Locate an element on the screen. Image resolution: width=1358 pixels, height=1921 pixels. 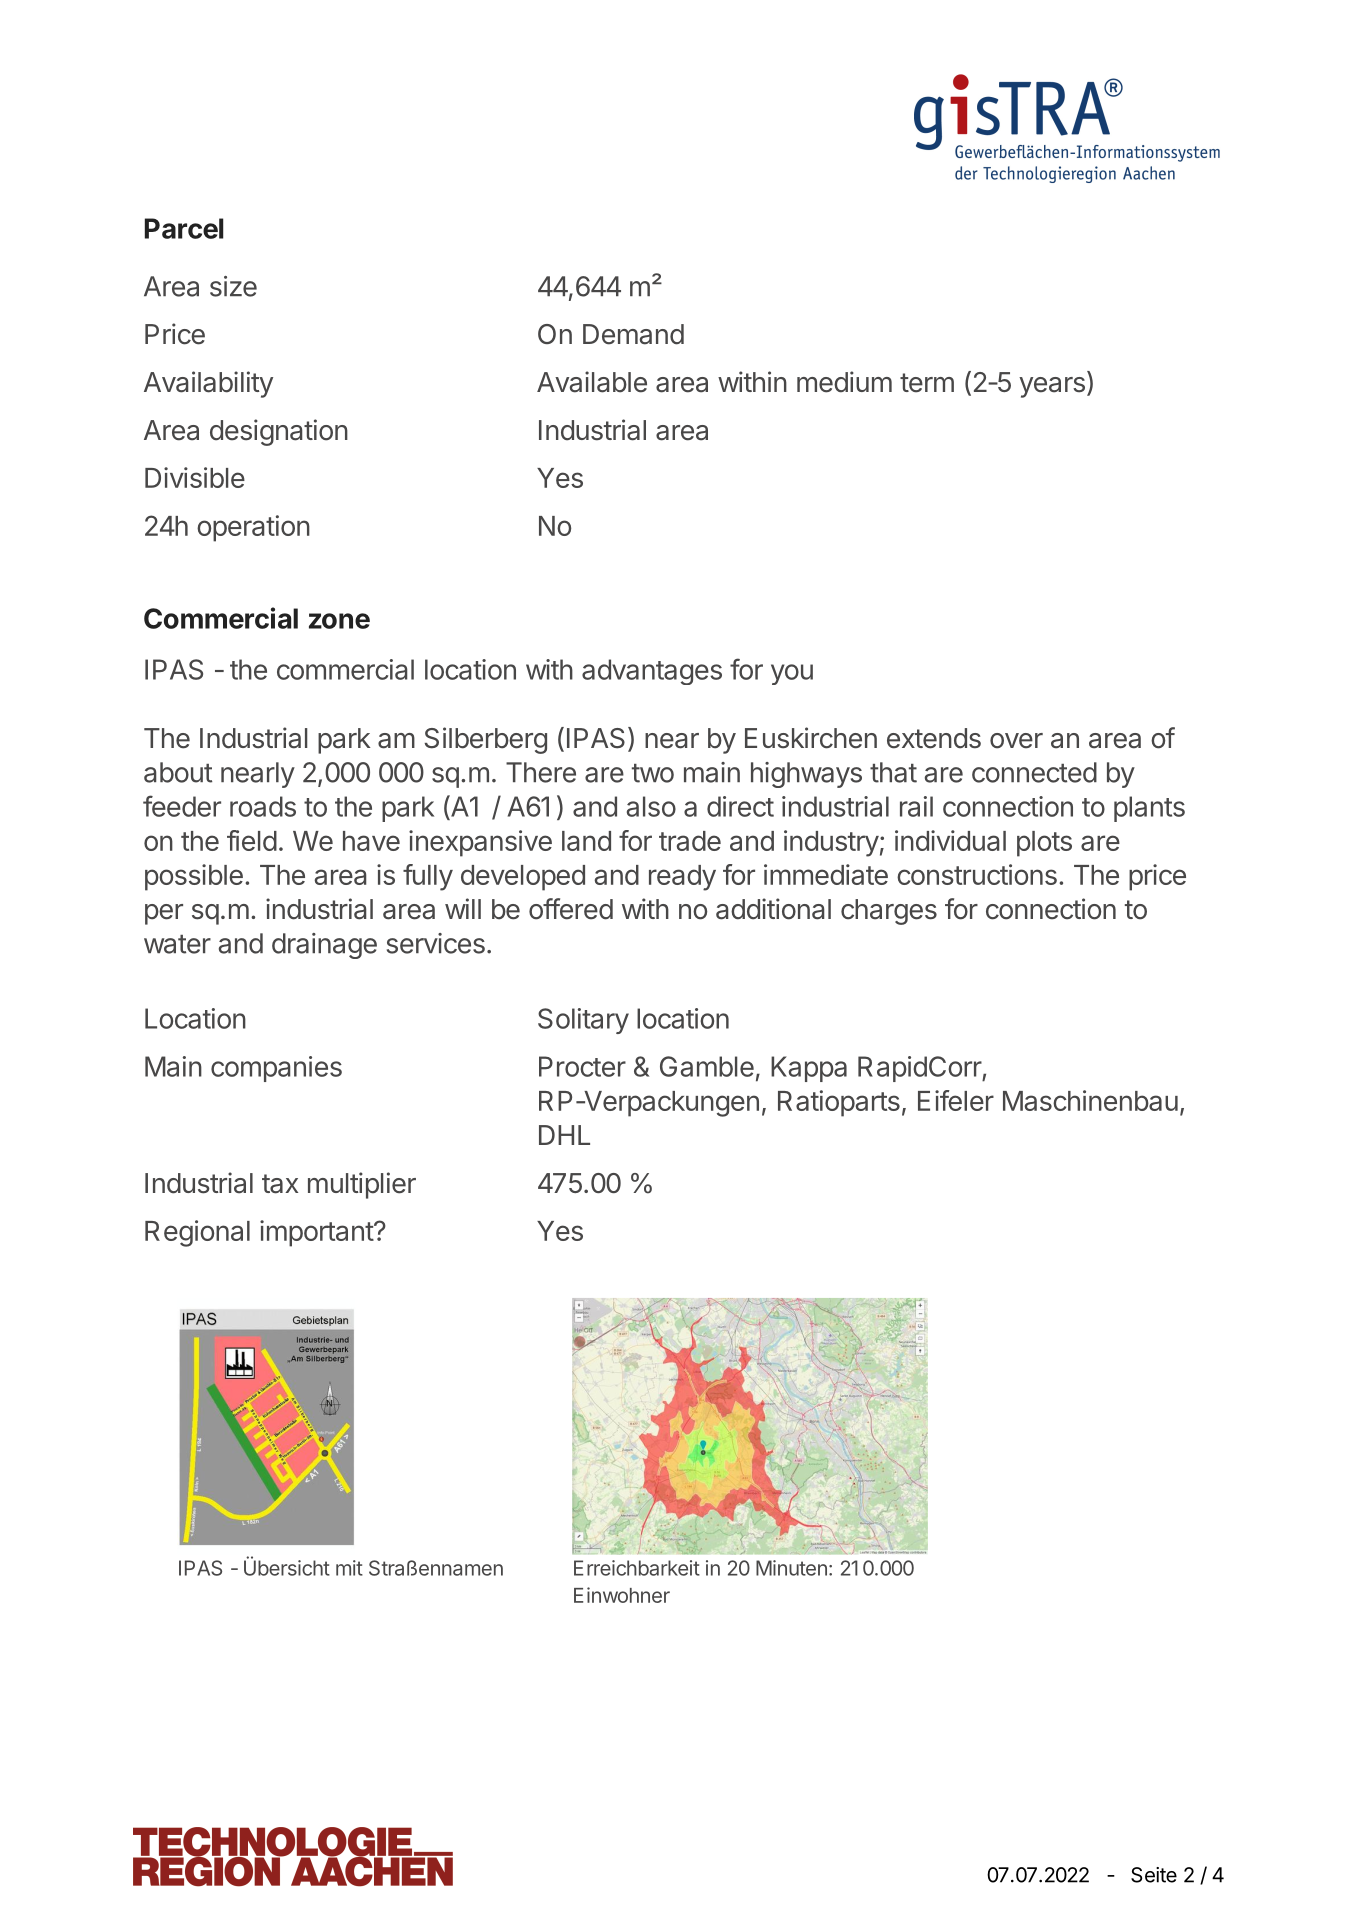
important is located at coordinates (317, 1233).
